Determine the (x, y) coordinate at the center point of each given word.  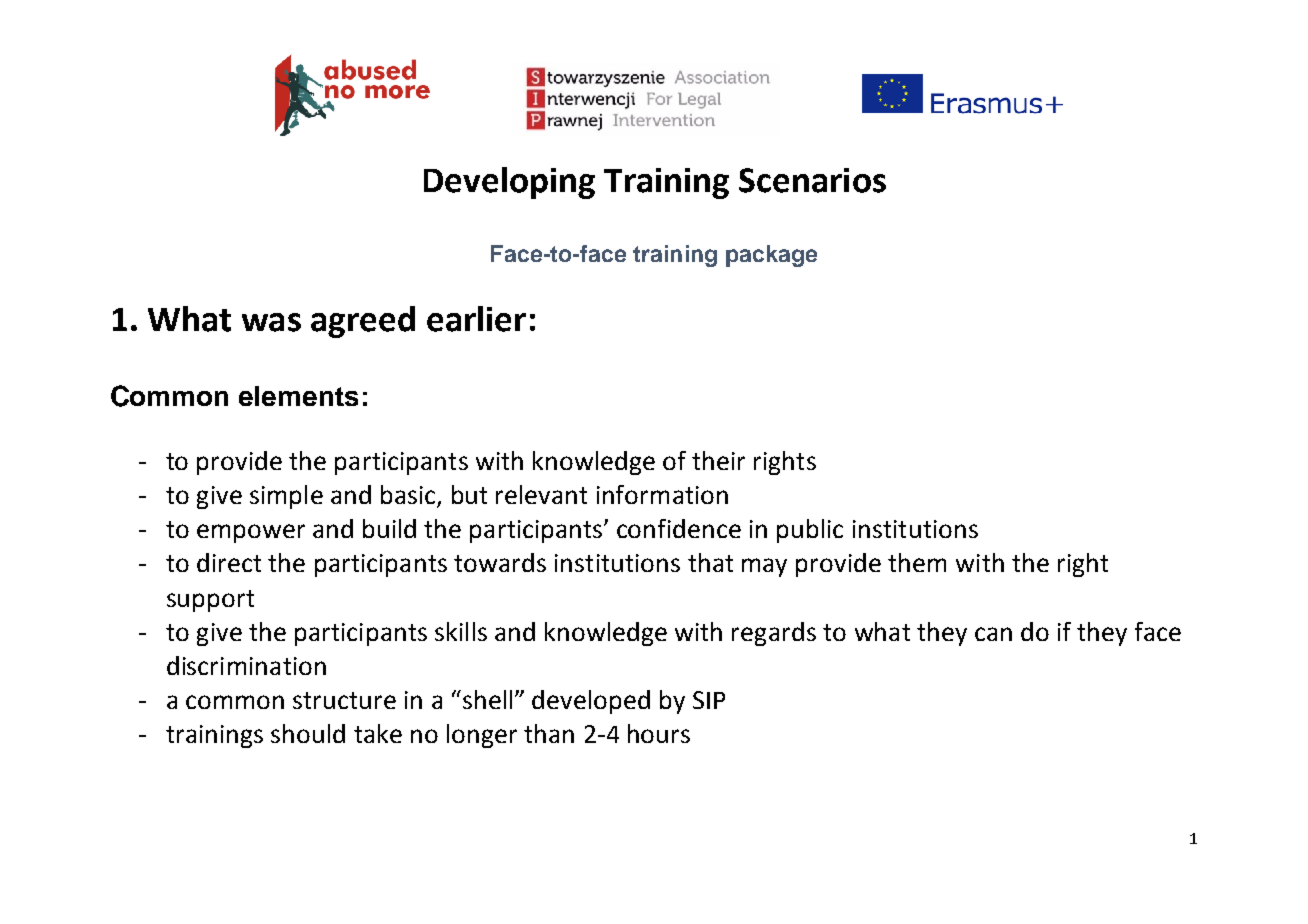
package (771, 256)
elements (298, 396)
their (718, 460)
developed (591, 702)
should (308, 733)
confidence (679, 528)
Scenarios (812, 180)
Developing (509, 183)
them (917, 562)
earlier (476, 319)
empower (251, 533)
